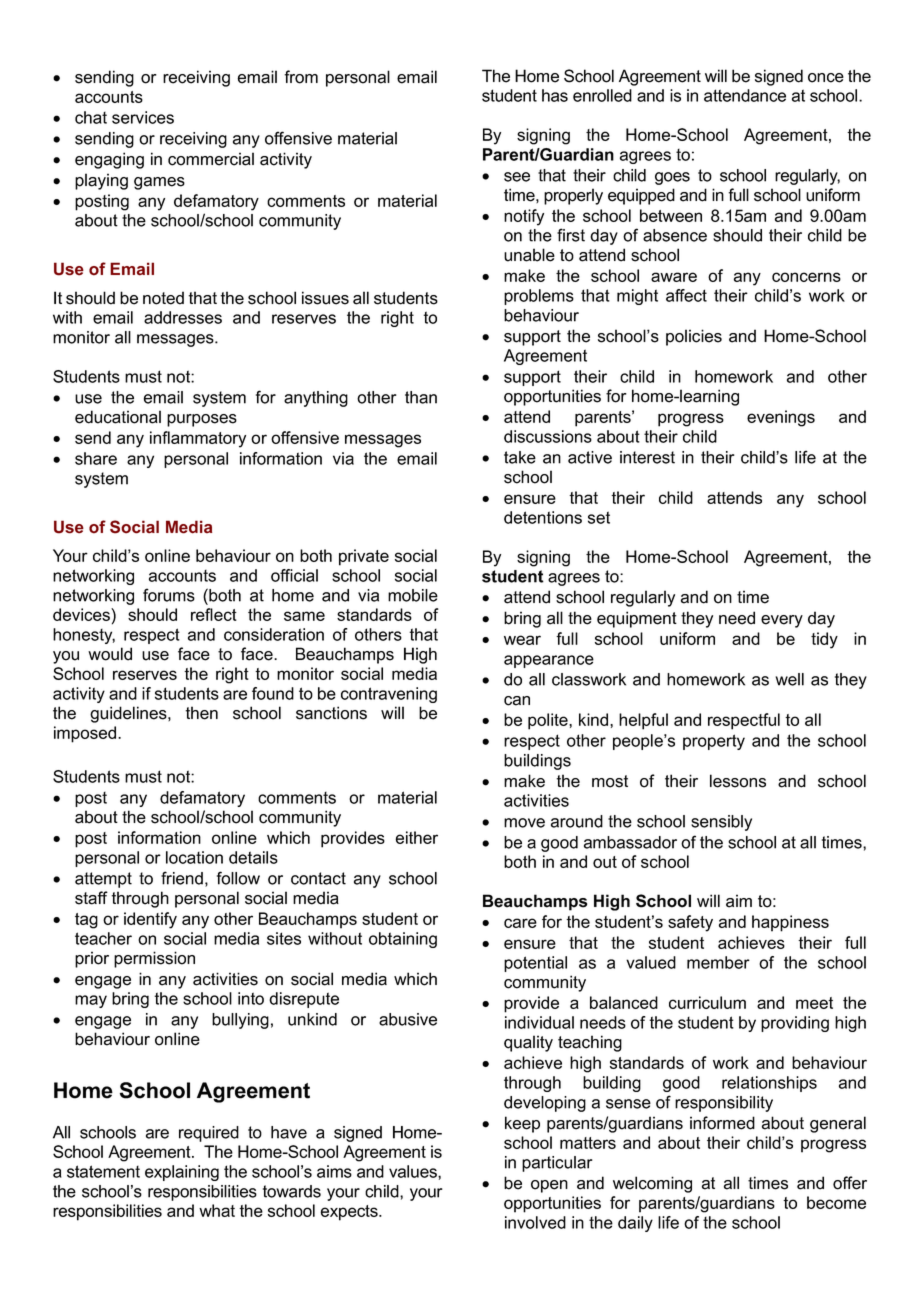 This document has width=924, height=1308. What do you see at coordinates (555, 95) in the document?
I see `has` at bounding box center [555, 95].
